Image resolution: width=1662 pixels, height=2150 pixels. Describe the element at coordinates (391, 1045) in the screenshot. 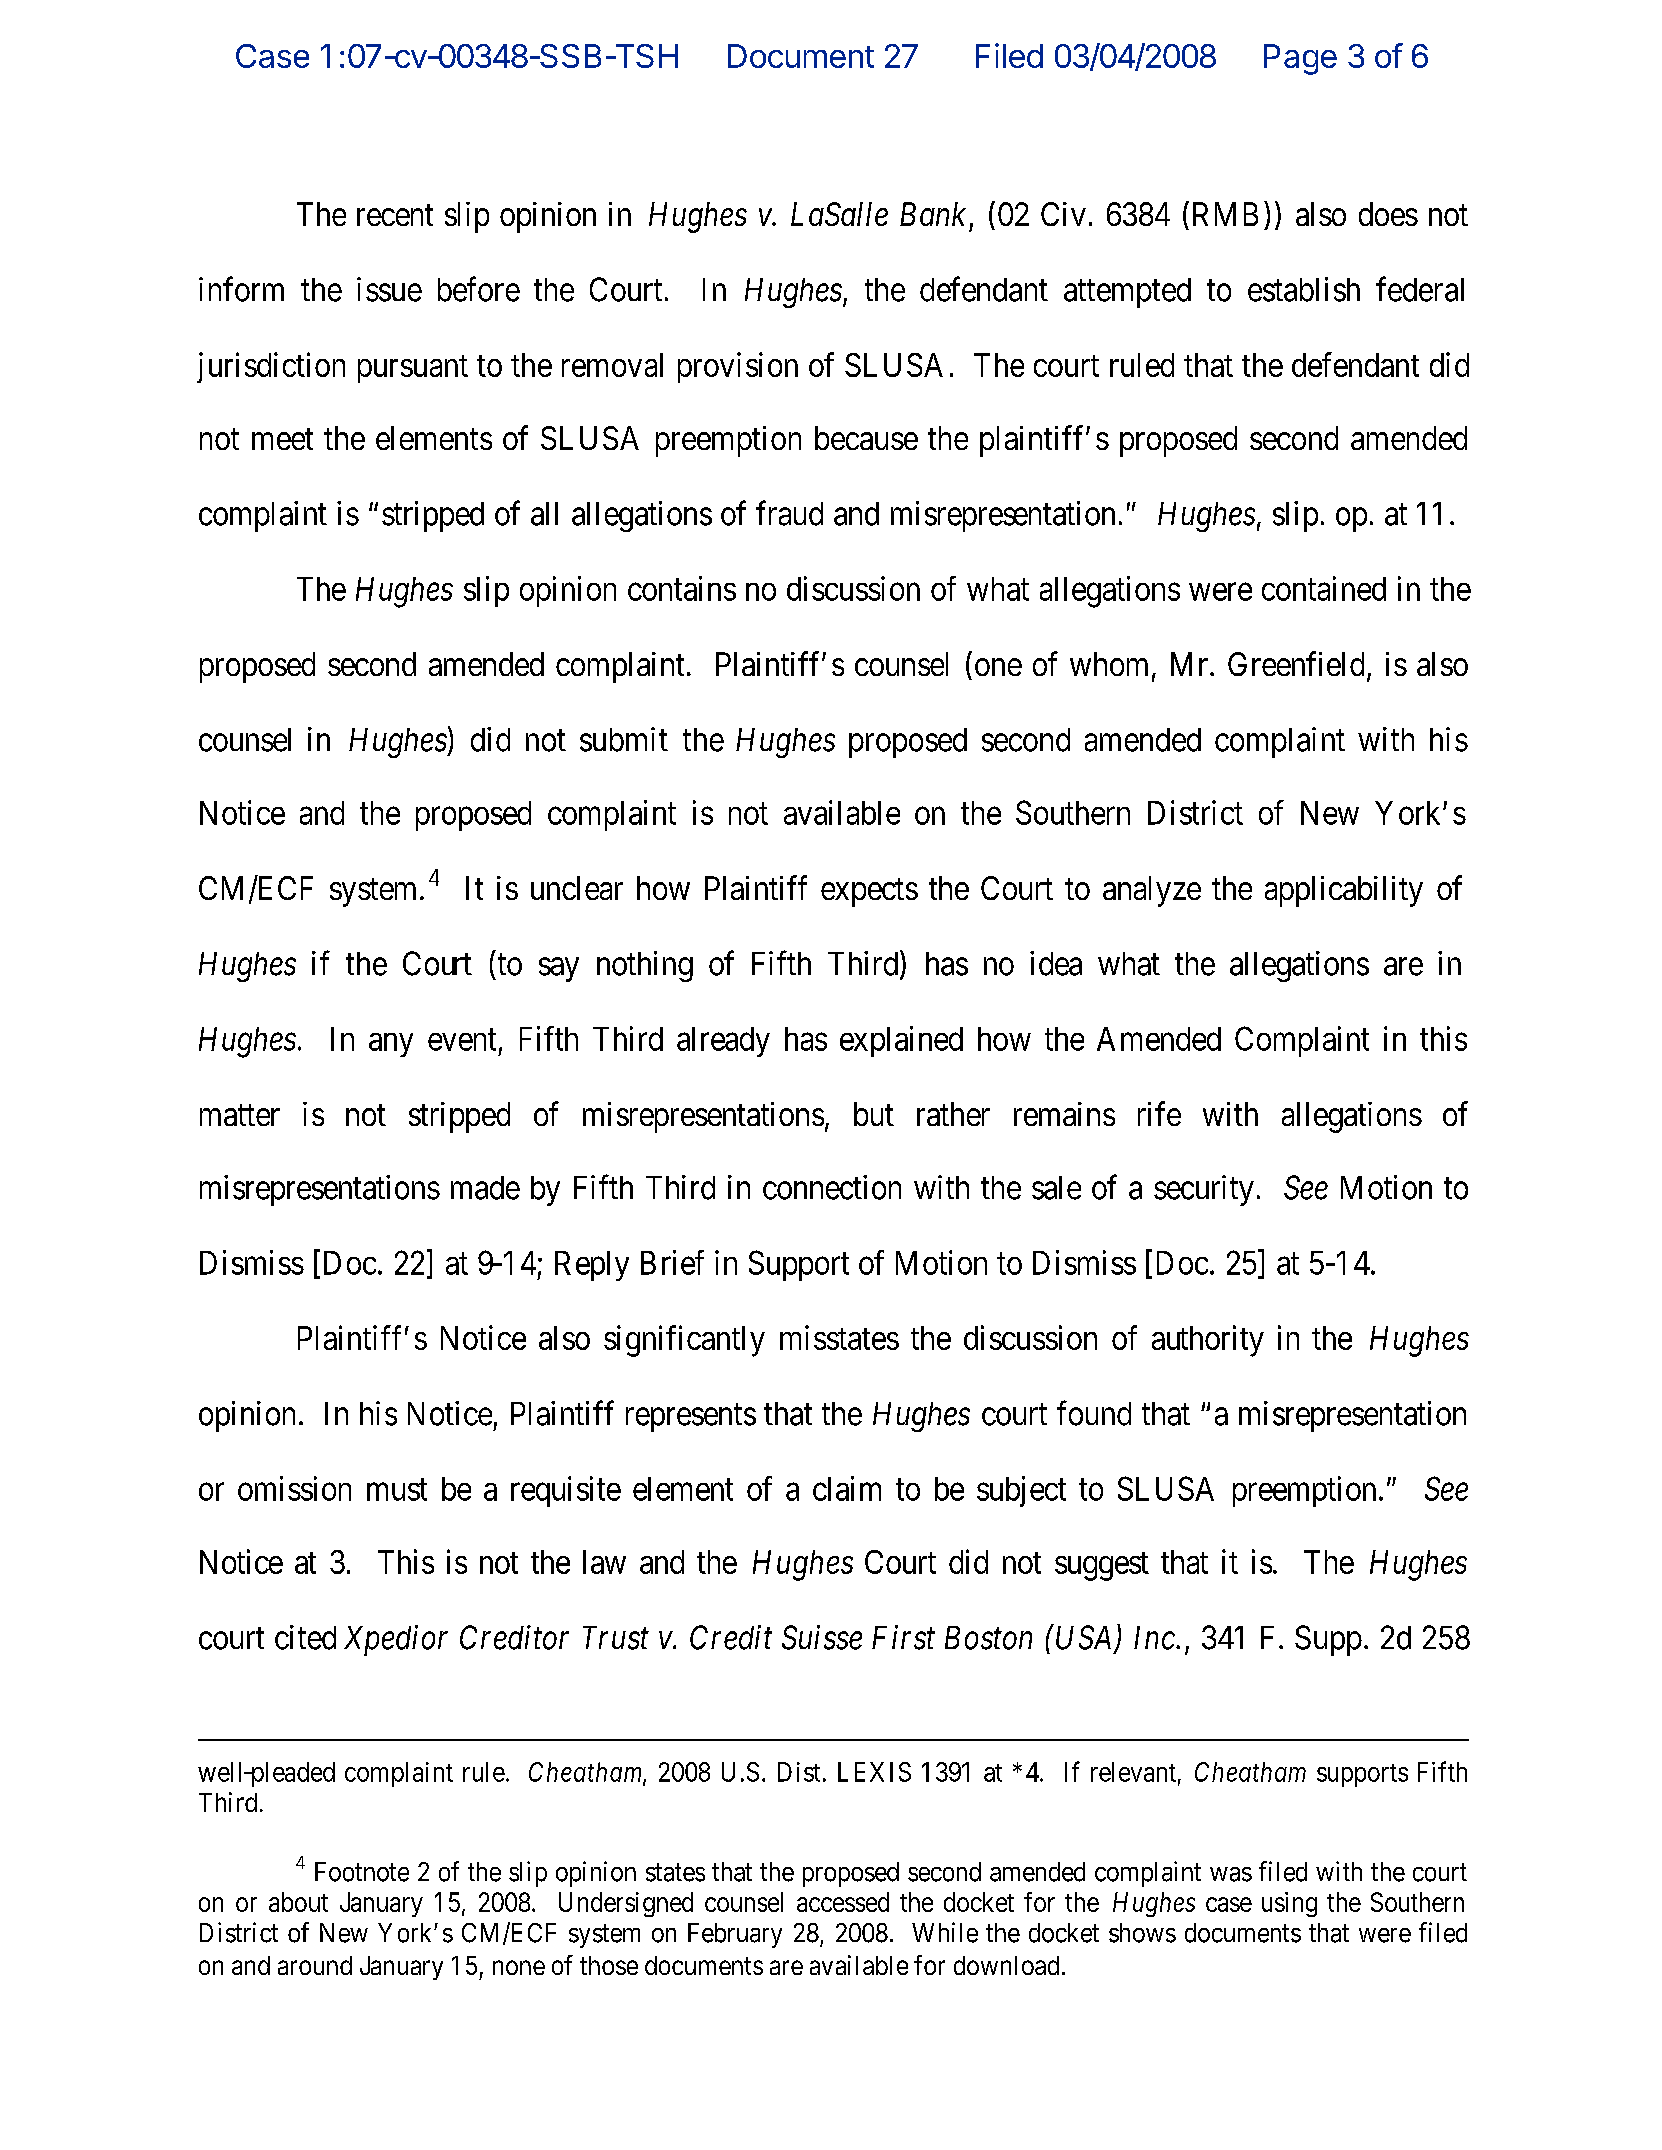

I see `any` at that location.
